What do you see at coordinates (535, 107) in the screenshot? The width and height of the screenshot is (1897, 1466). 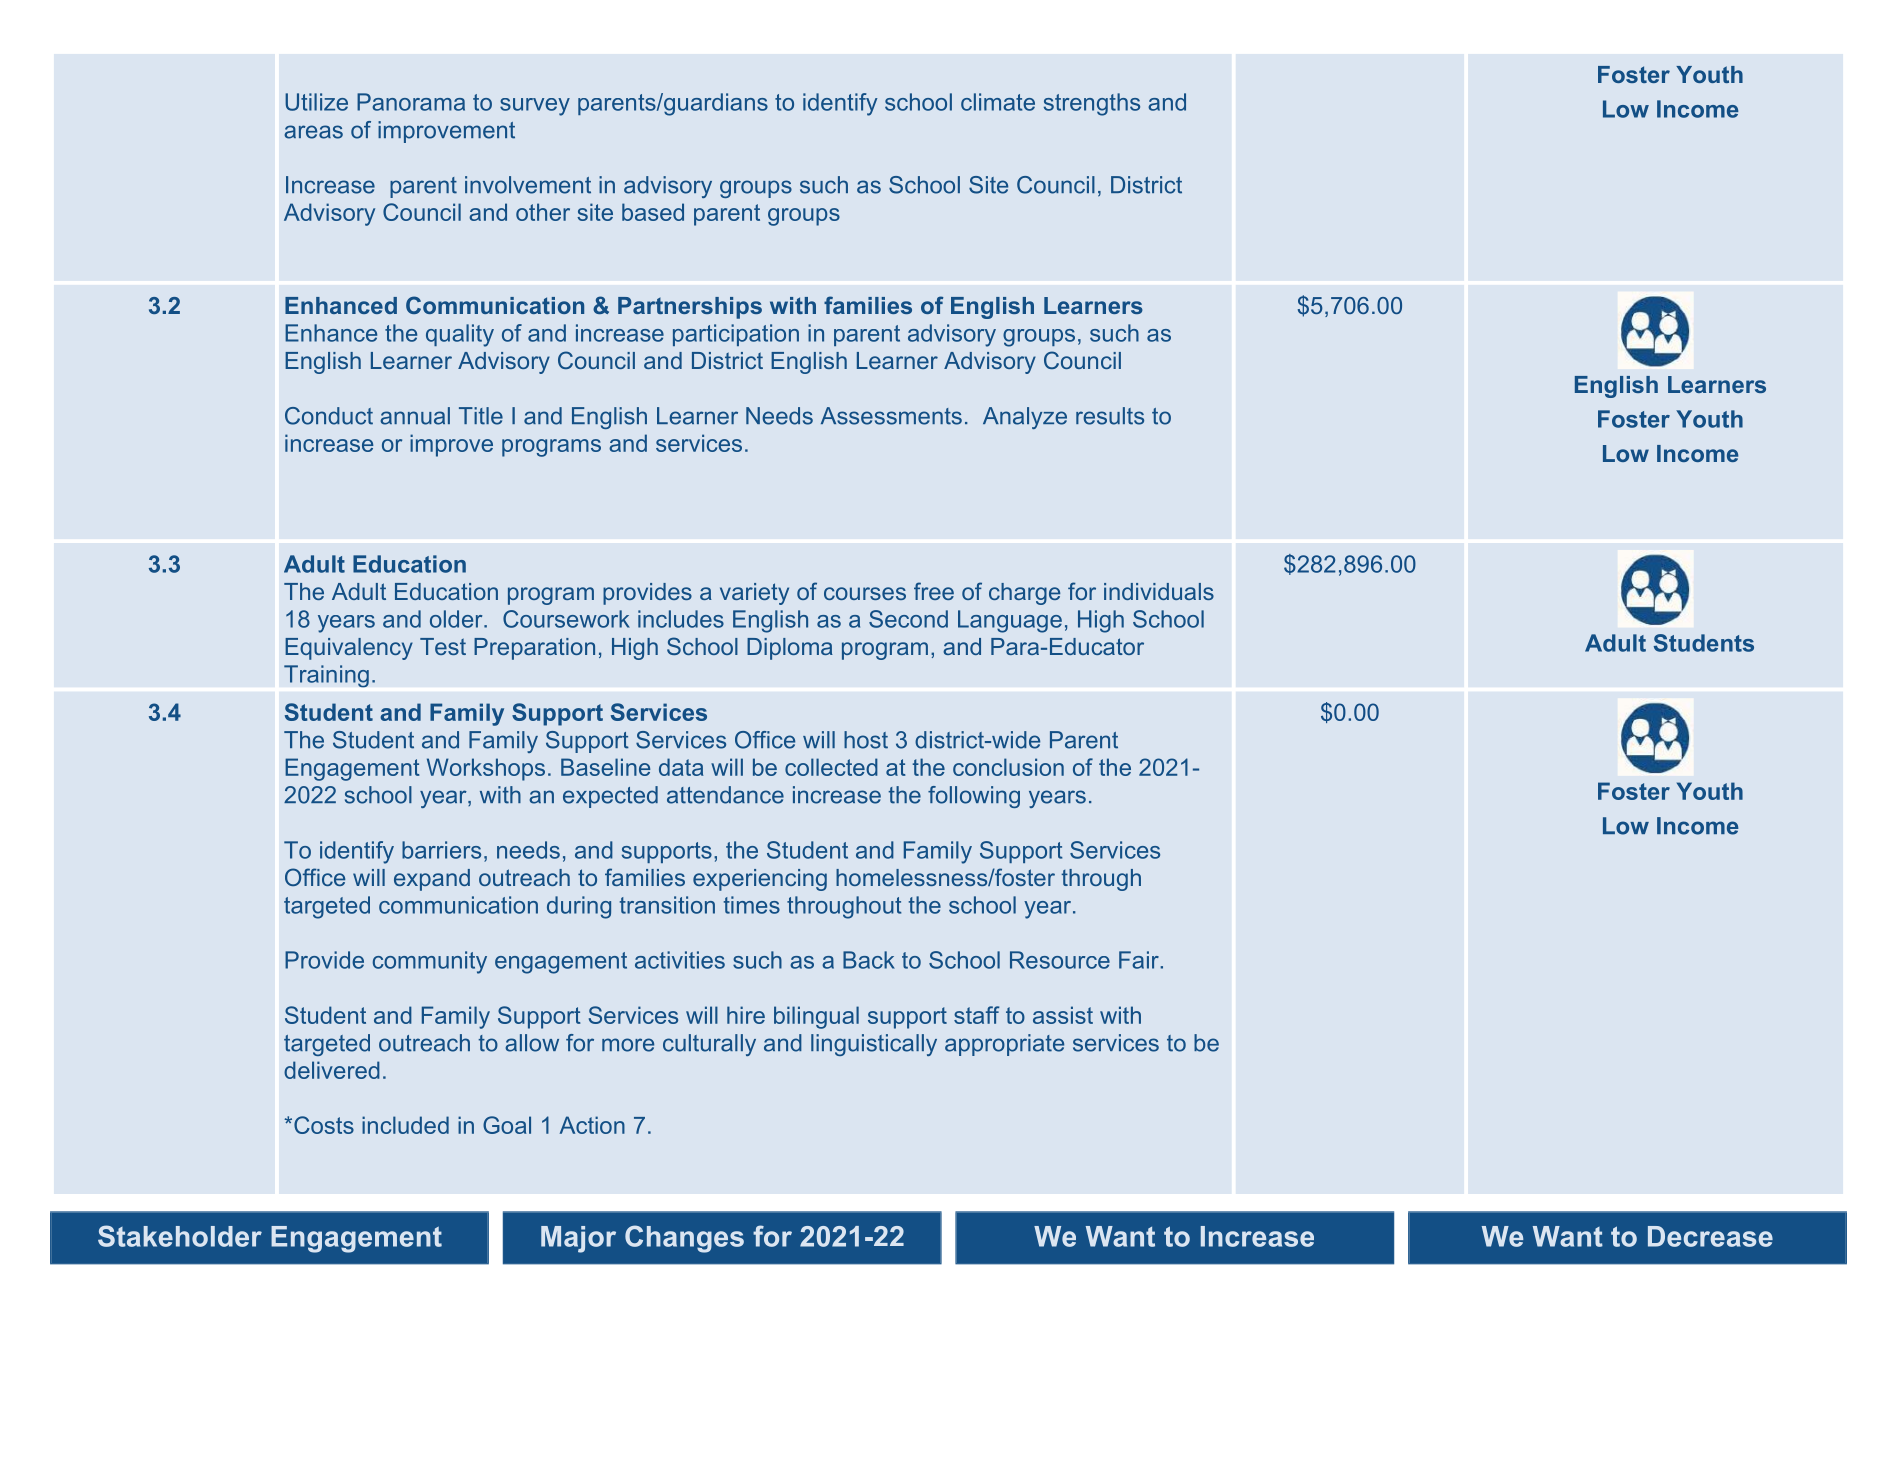 I see `survey` at bounding box center [535, 107].
